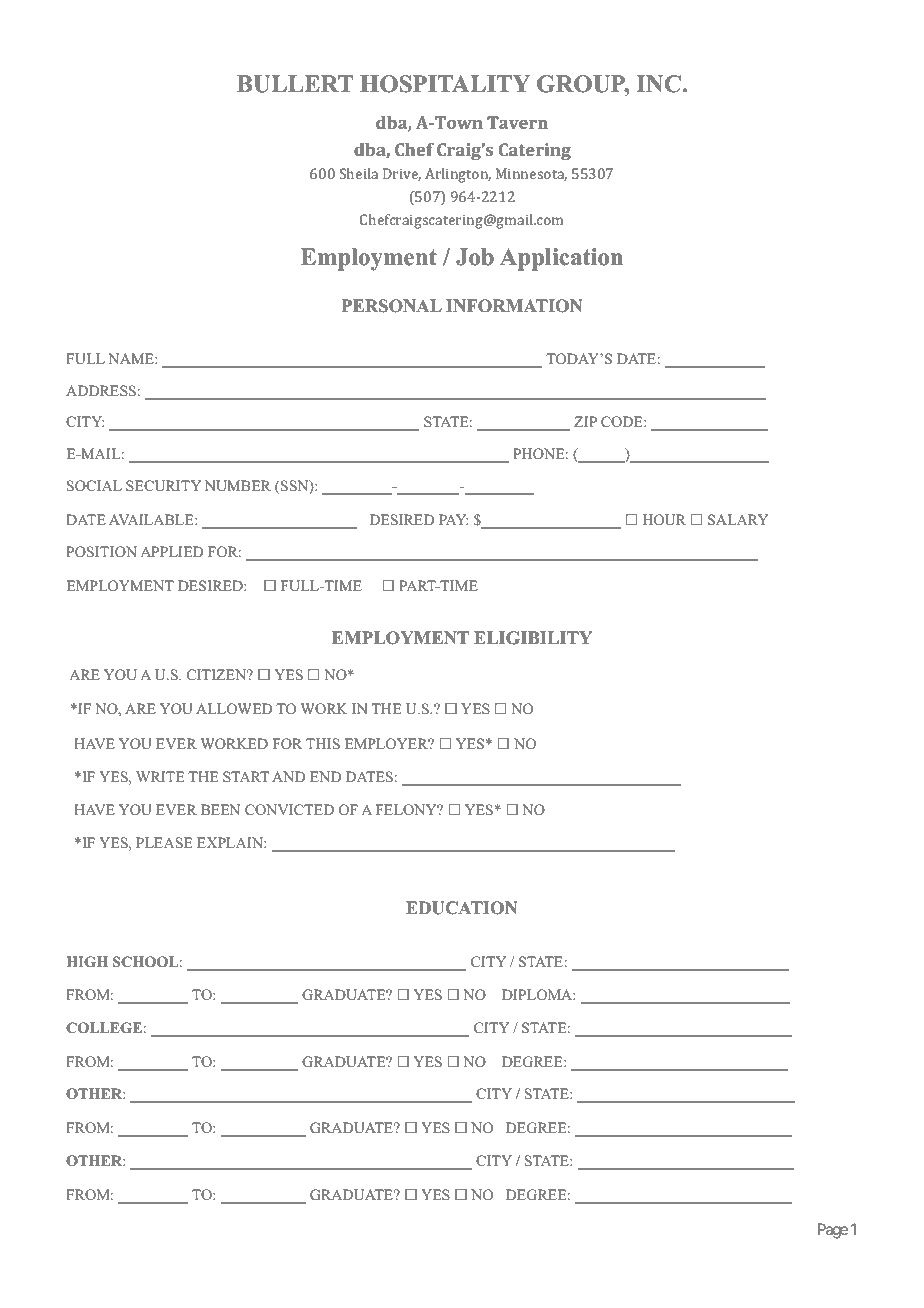 The width and height of the screenshot is (924, 1308). What do you see at coordinates (359, 173) in the screenshot?
I see `Sheila` at bounding box center [359, 173].
